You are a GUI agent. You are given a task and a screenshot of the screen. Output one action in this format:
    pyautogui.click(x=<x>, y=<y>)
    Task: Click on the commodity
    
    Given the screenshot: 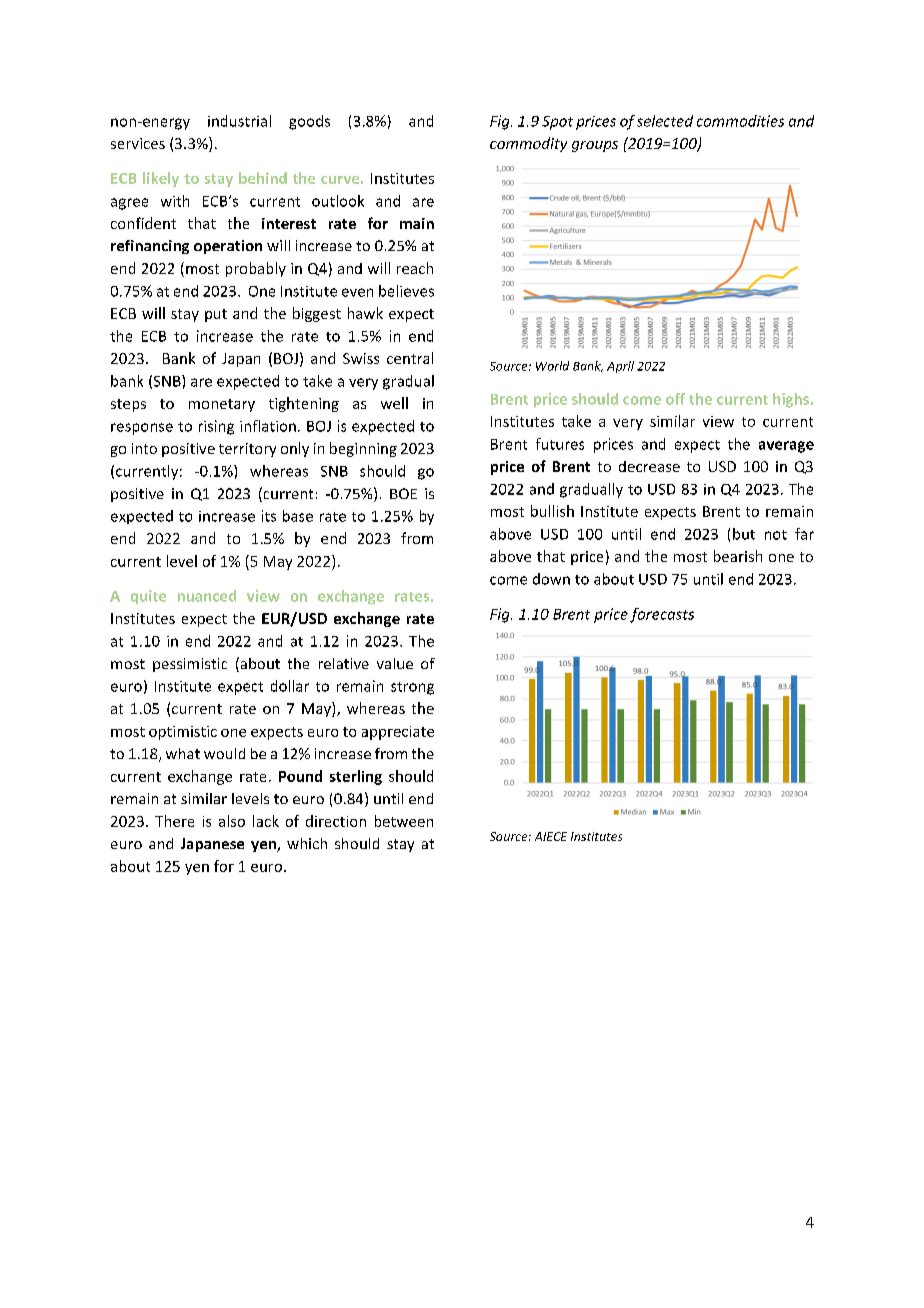 What is the action you would take?
    pyautogui.click(x=528, y=144)
